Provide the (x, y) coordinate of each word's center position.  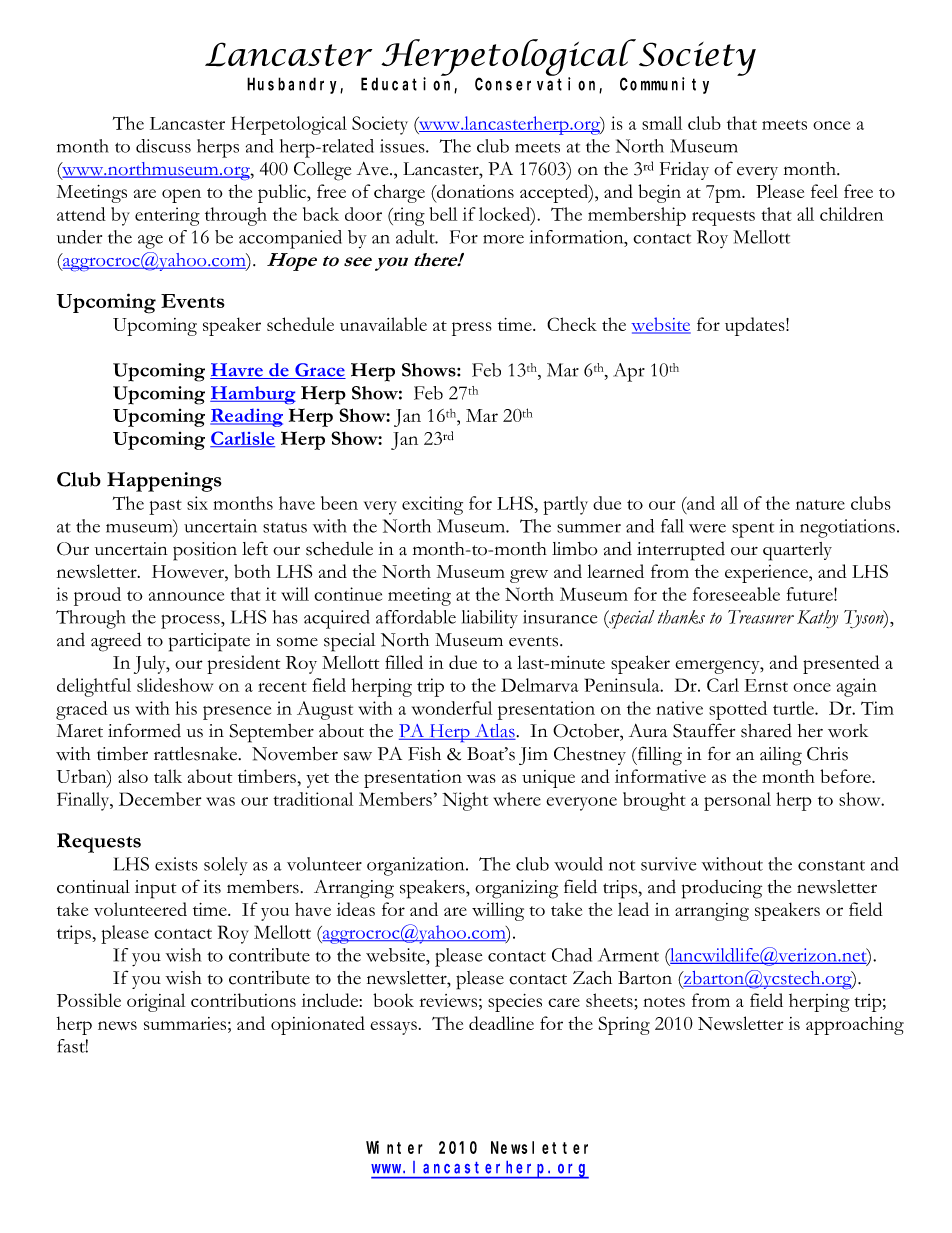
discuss (163, 146)
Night (465, 801)
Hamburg (253, 395)
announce (186, 596)
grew (529, 576)
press (472, 329)
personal (737, 801)
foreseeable (736, 594)
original (156, 1002)
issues (403, 146)
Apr (629, 372)
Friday (684, 171)
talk (168, 776)
